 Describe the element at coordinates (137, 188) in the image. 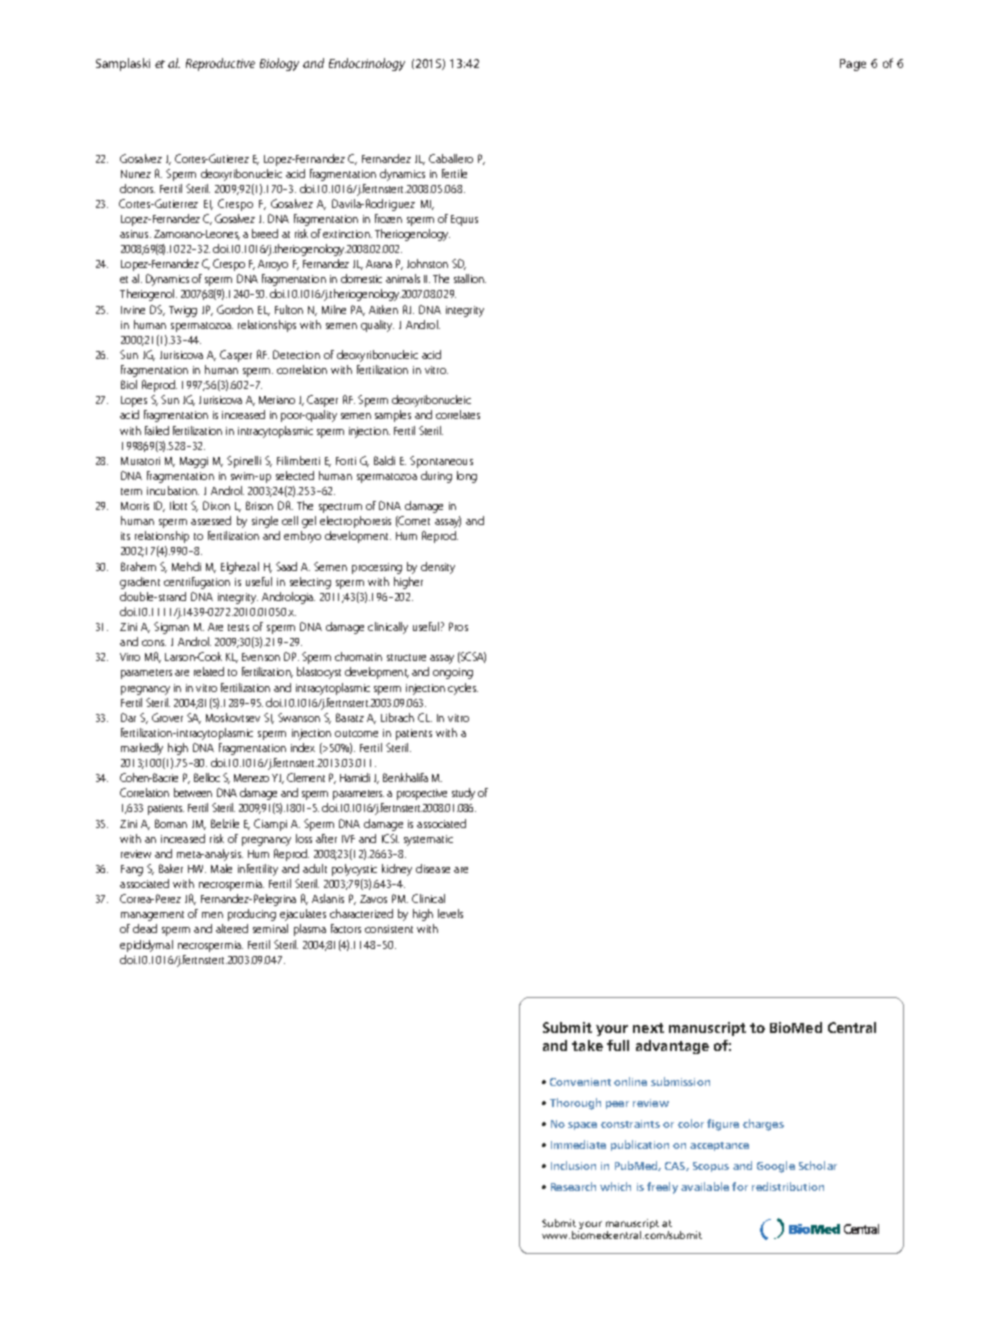

I see `donors` at that location.
